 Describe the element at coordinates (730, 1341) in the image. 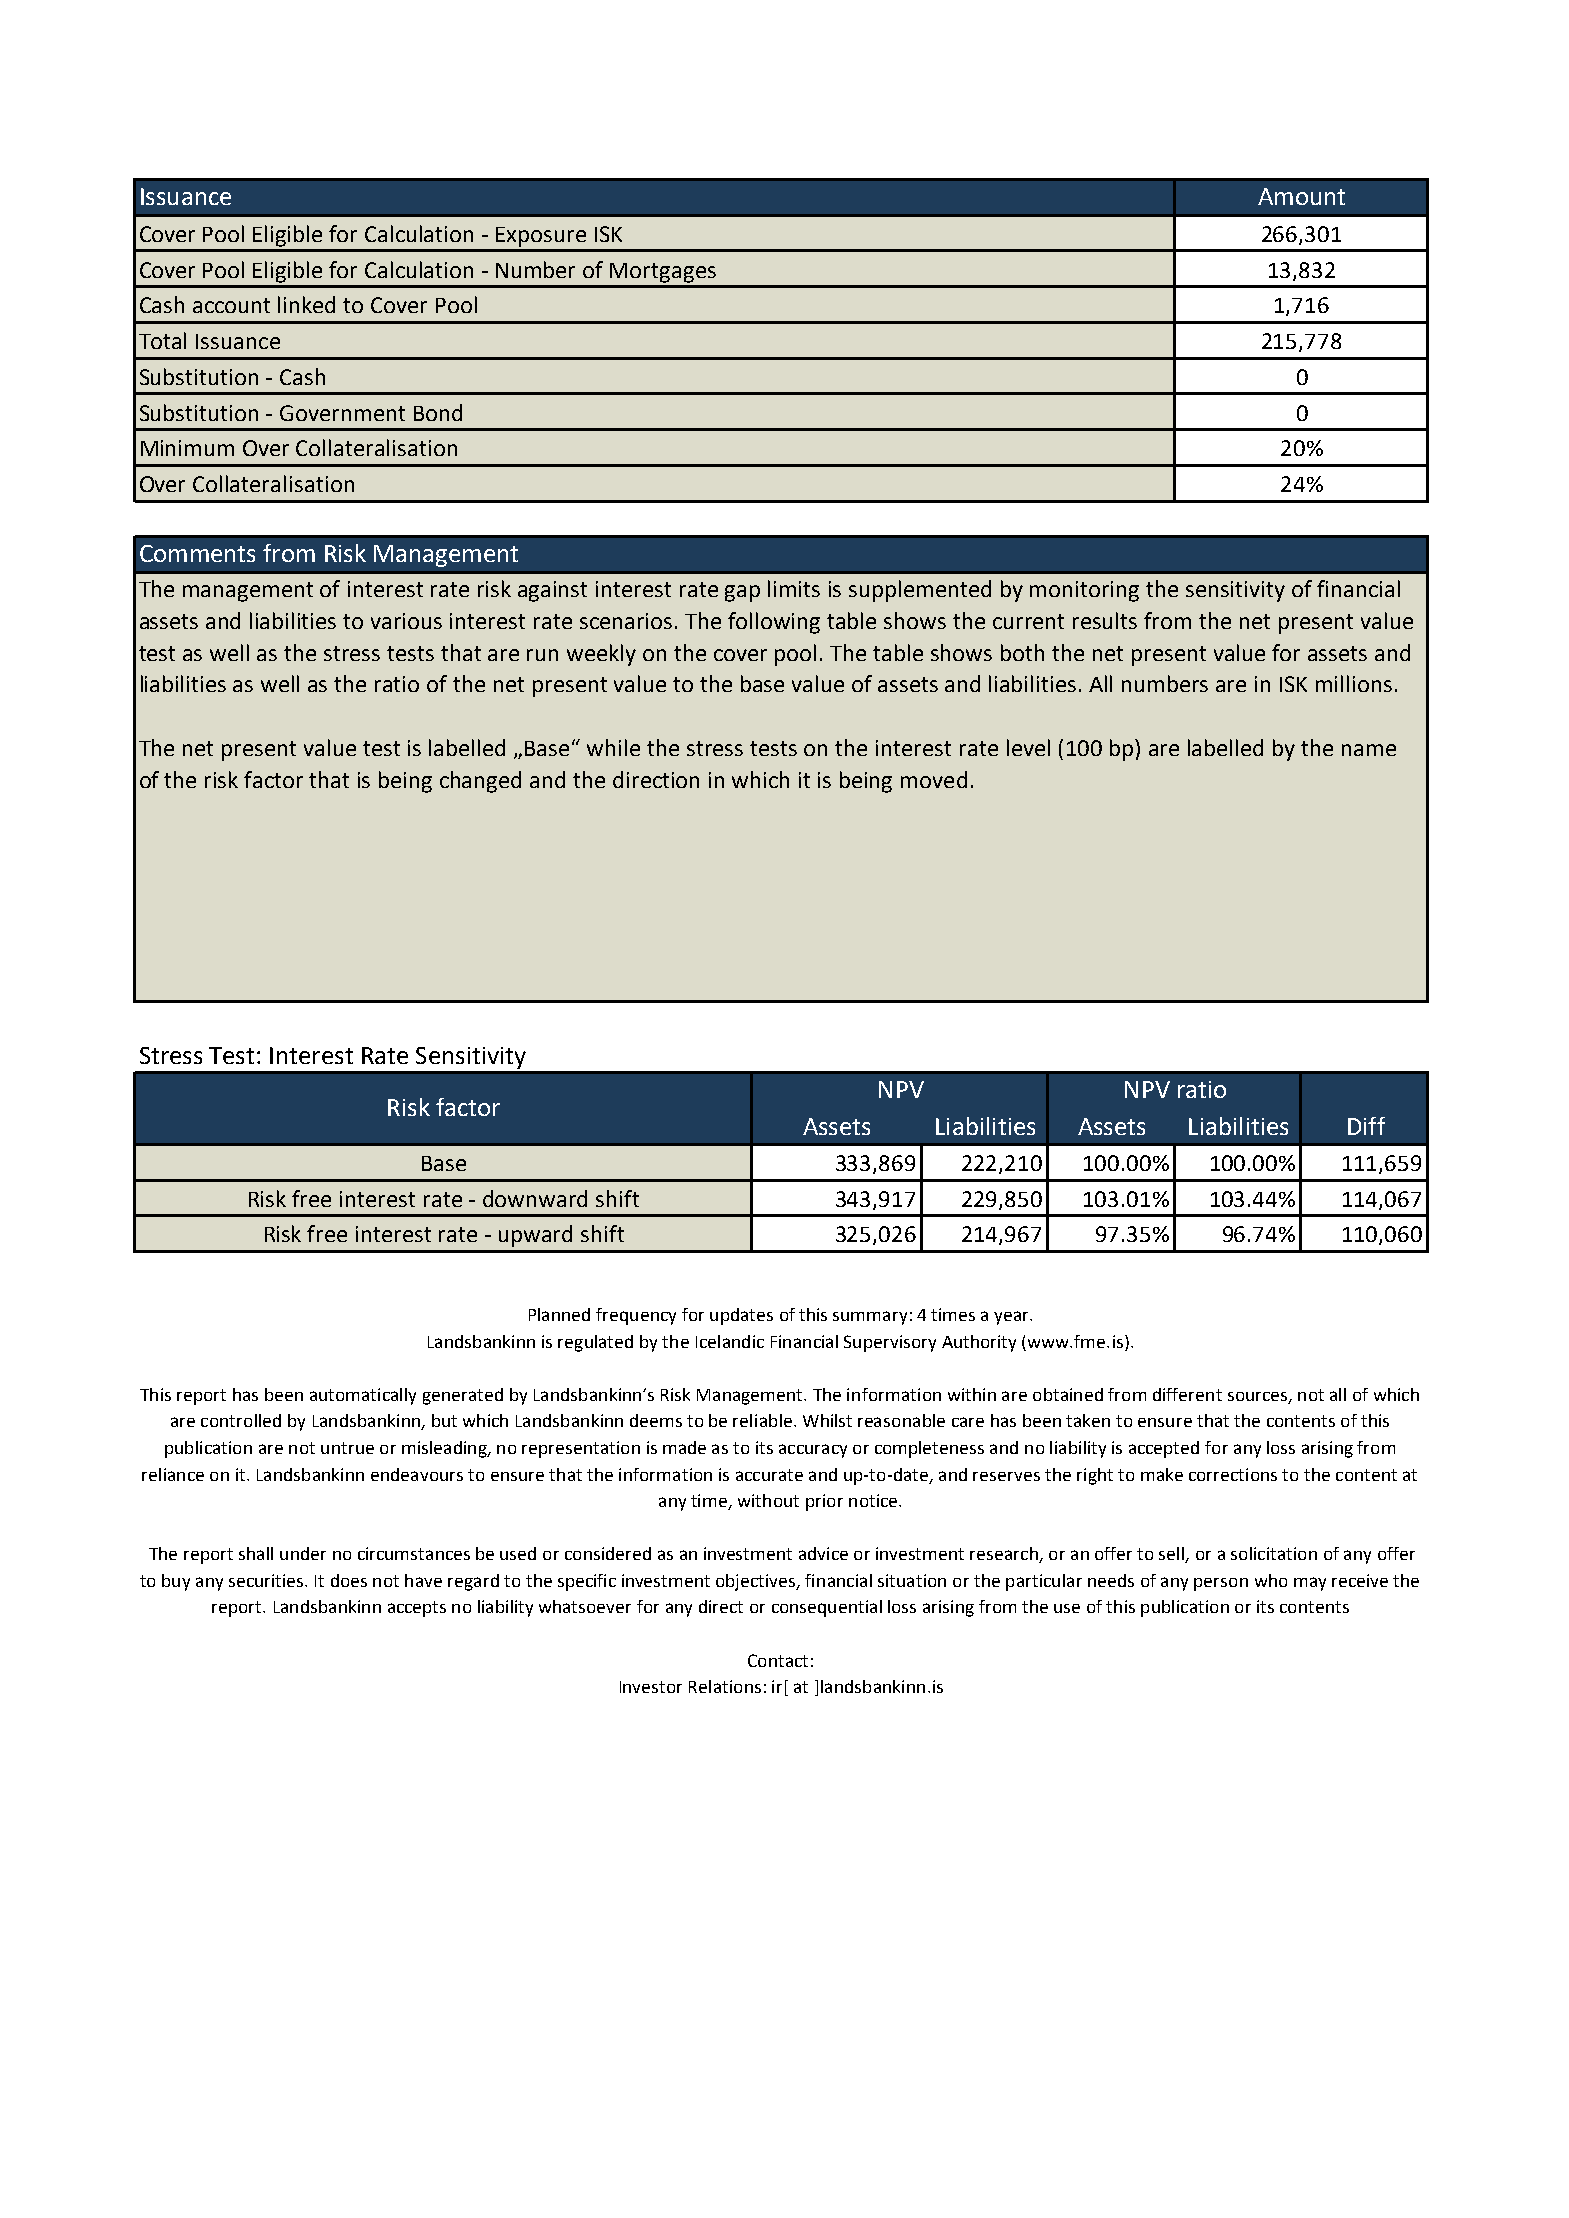

I see `Icelandic` at that location.
